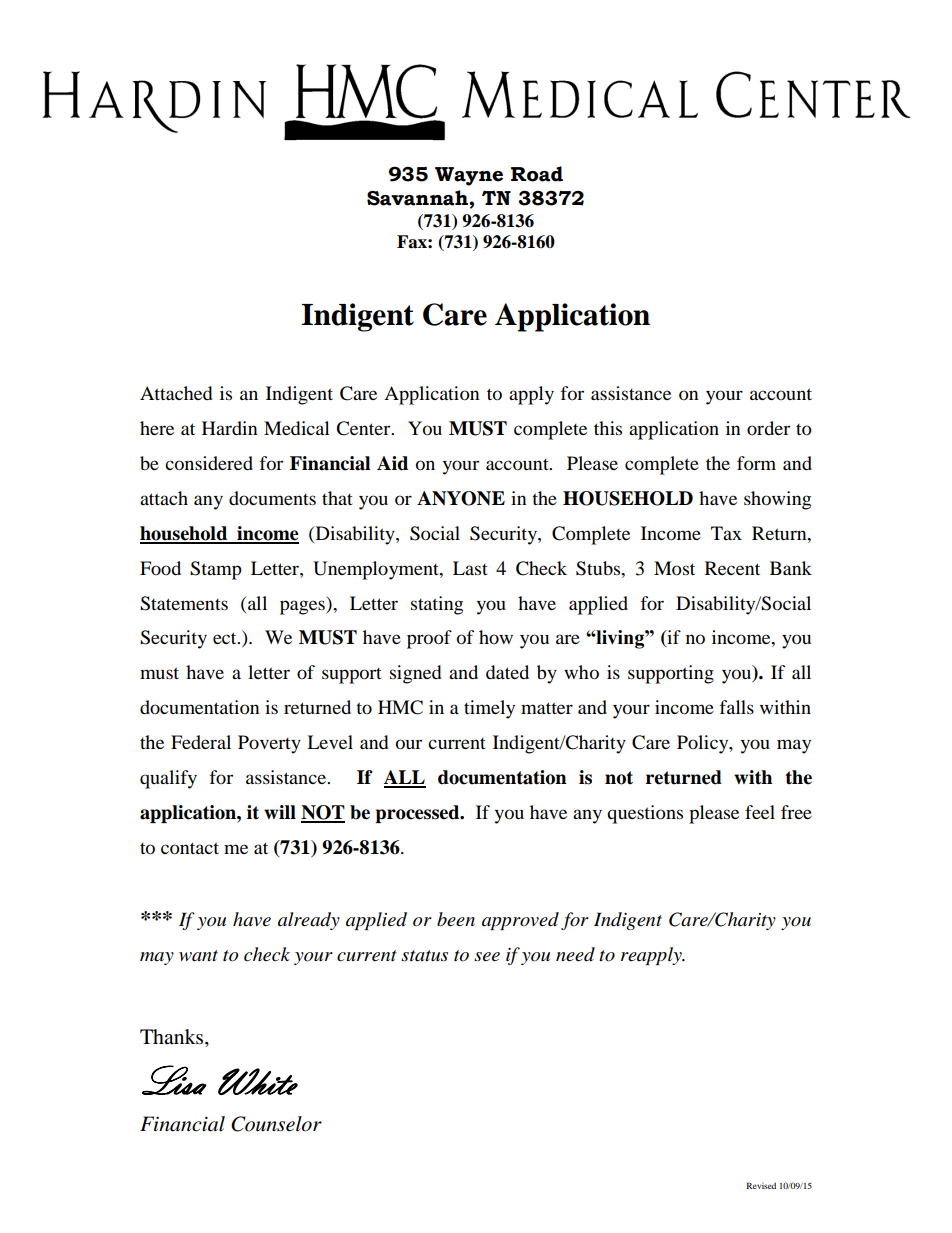 The image size is (952, 1233). I want to click on White, so click(258, 1081).
